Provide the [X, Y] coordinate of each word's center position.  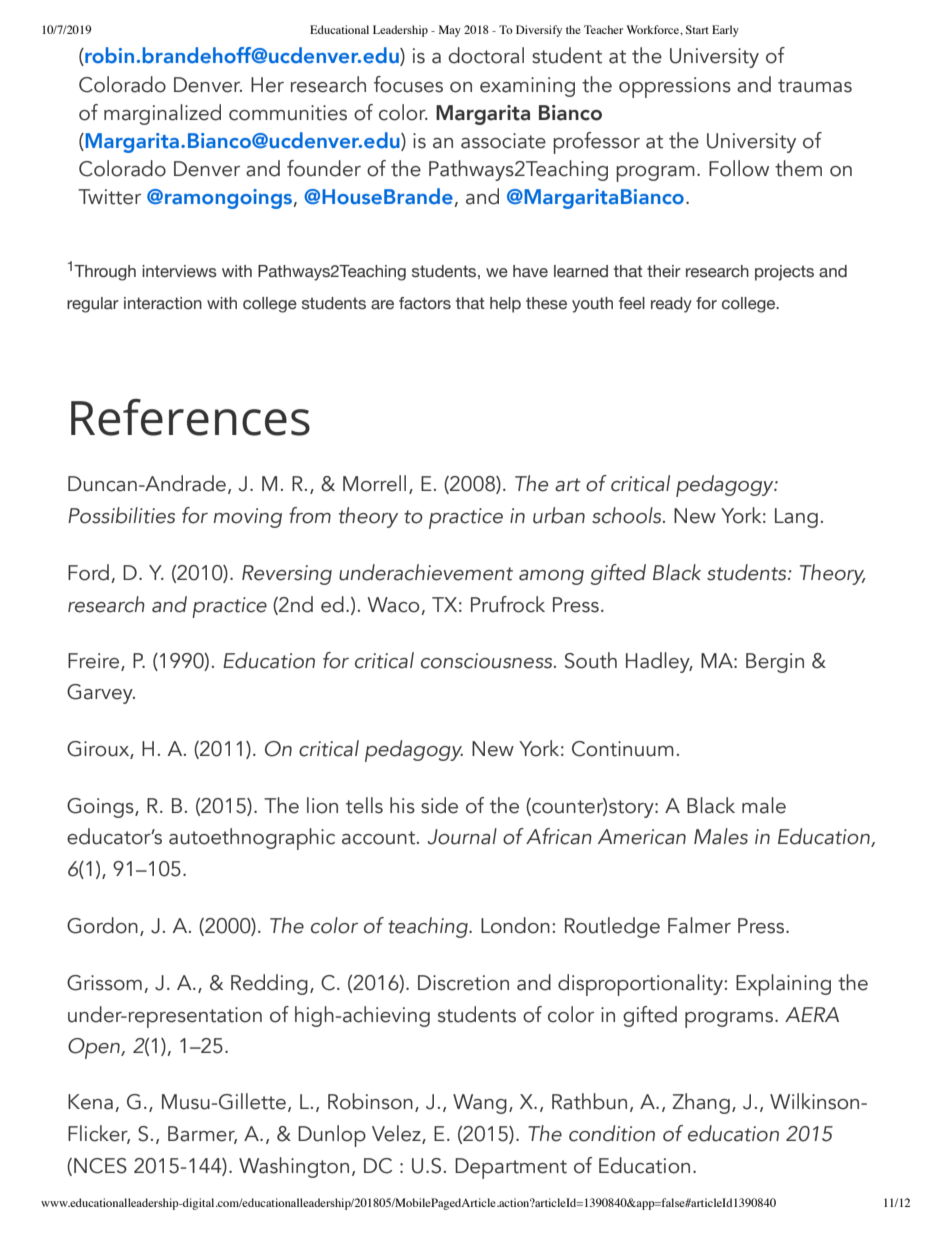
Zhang [701, 1103]
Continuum [623, 749]
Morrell [374, 483]
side [439, 805]
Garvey [101, 694]
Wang [480, 1104]
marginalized [162, 114]
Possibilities [121, 515]
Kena [90, 1102]
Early [725, 31]
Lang [796, 518]
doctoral [486, 55]
